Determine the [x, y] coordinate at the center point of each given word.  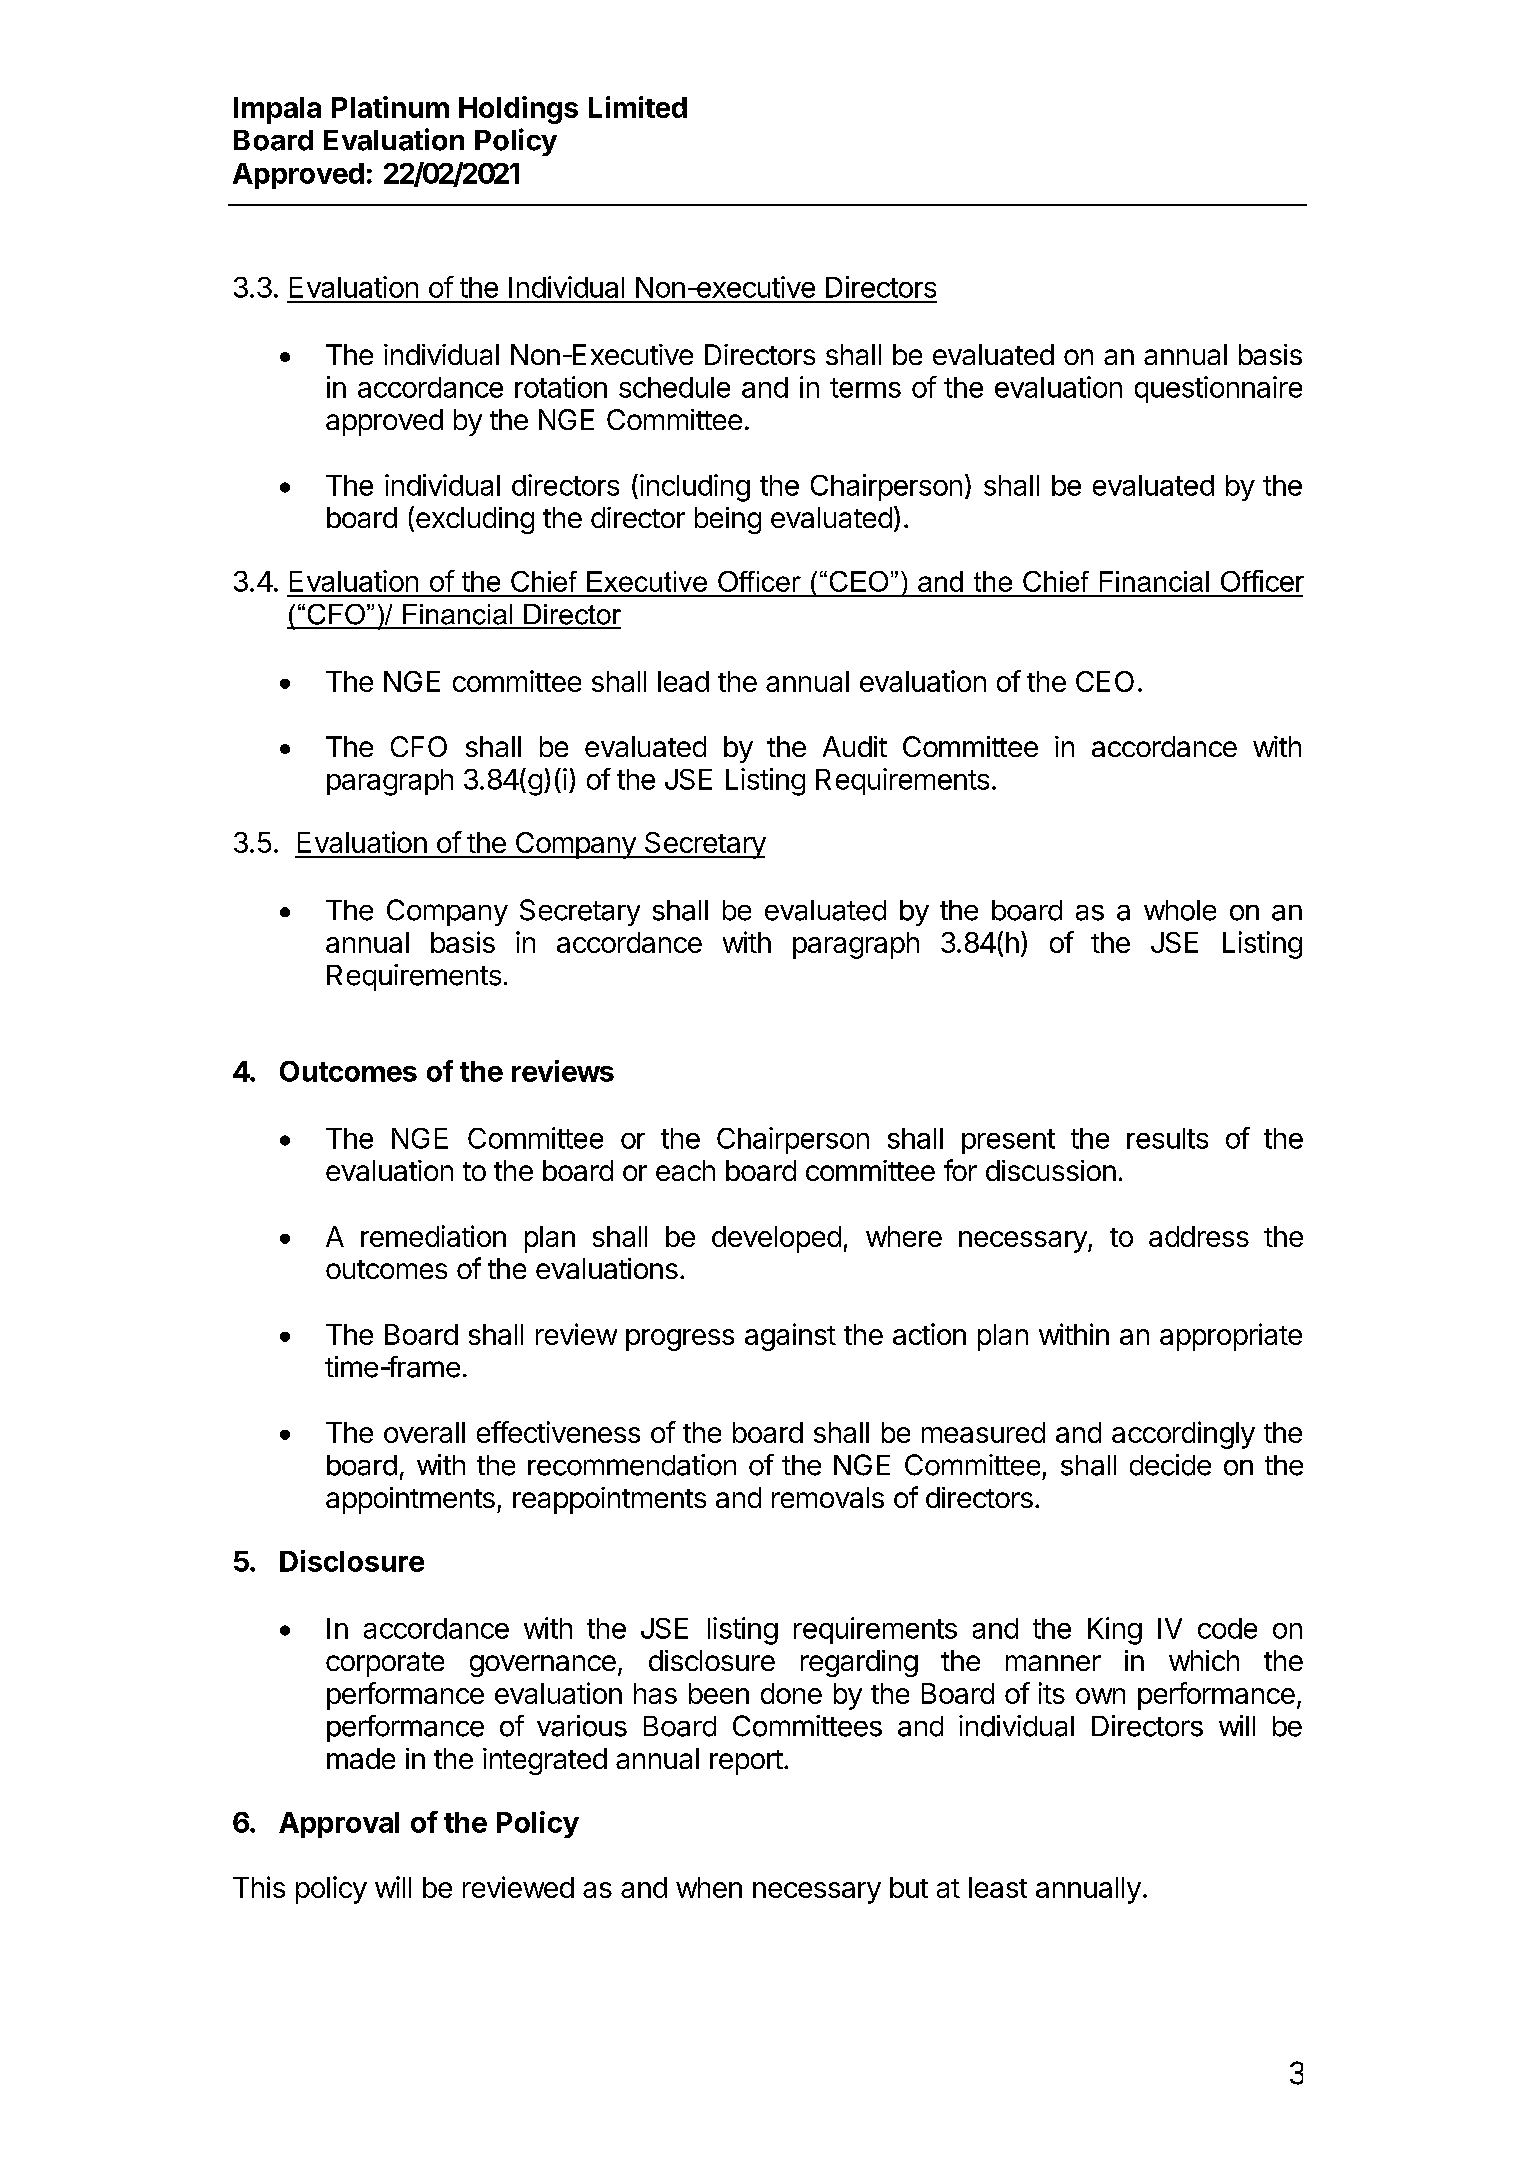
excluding [475, 520]
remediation [433, 1236]
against [790, 1337]
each [685, 1170]
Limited [638, 107]
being [728, 520]
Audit [855, 746]
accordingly [1183, 1435]
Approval [339, 1825]
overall [424, 1432]
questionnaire [1218, 389]
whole [1180, 910]
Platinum [390, 107]
